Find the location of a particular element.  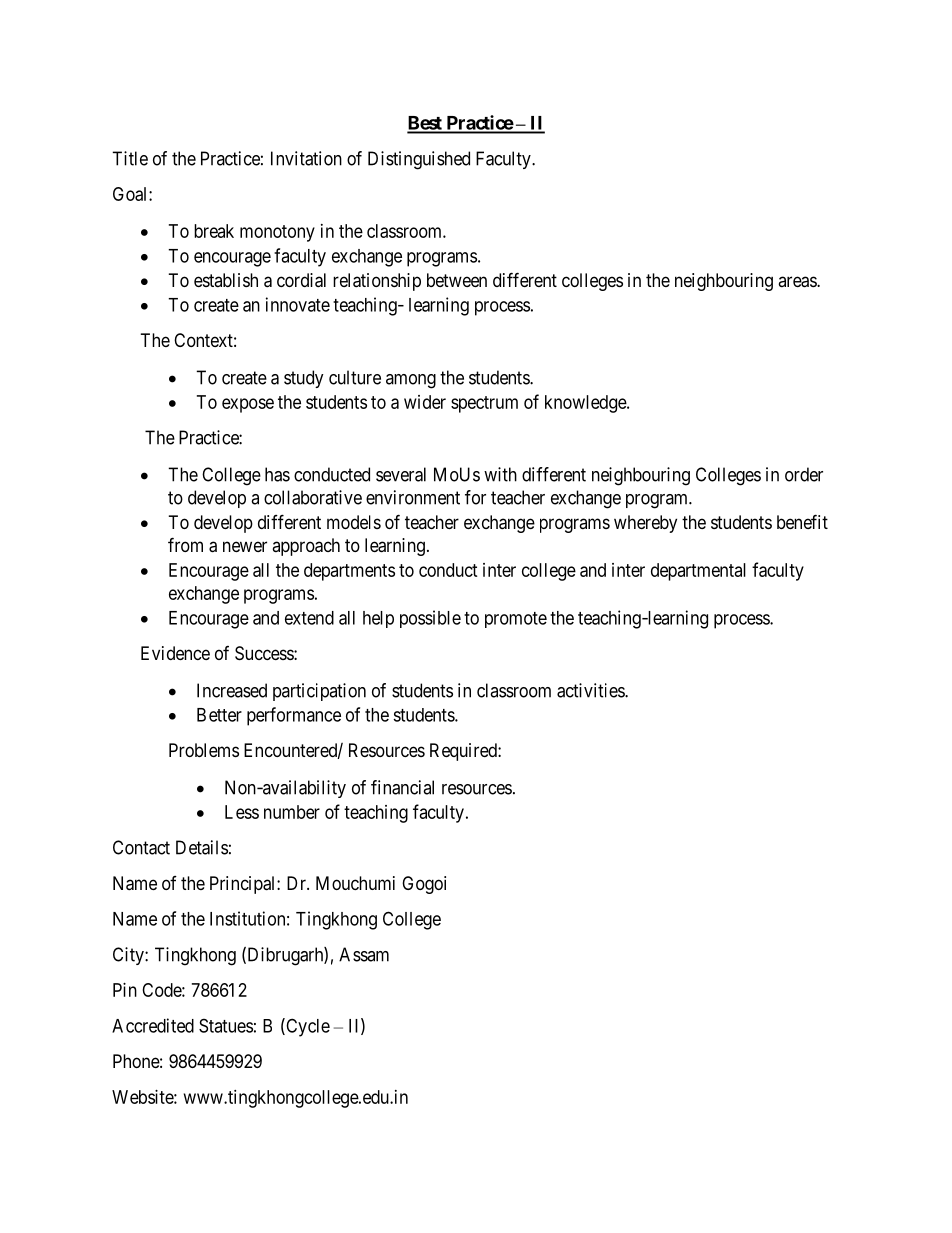

break is located at coordinates (214, 231).
